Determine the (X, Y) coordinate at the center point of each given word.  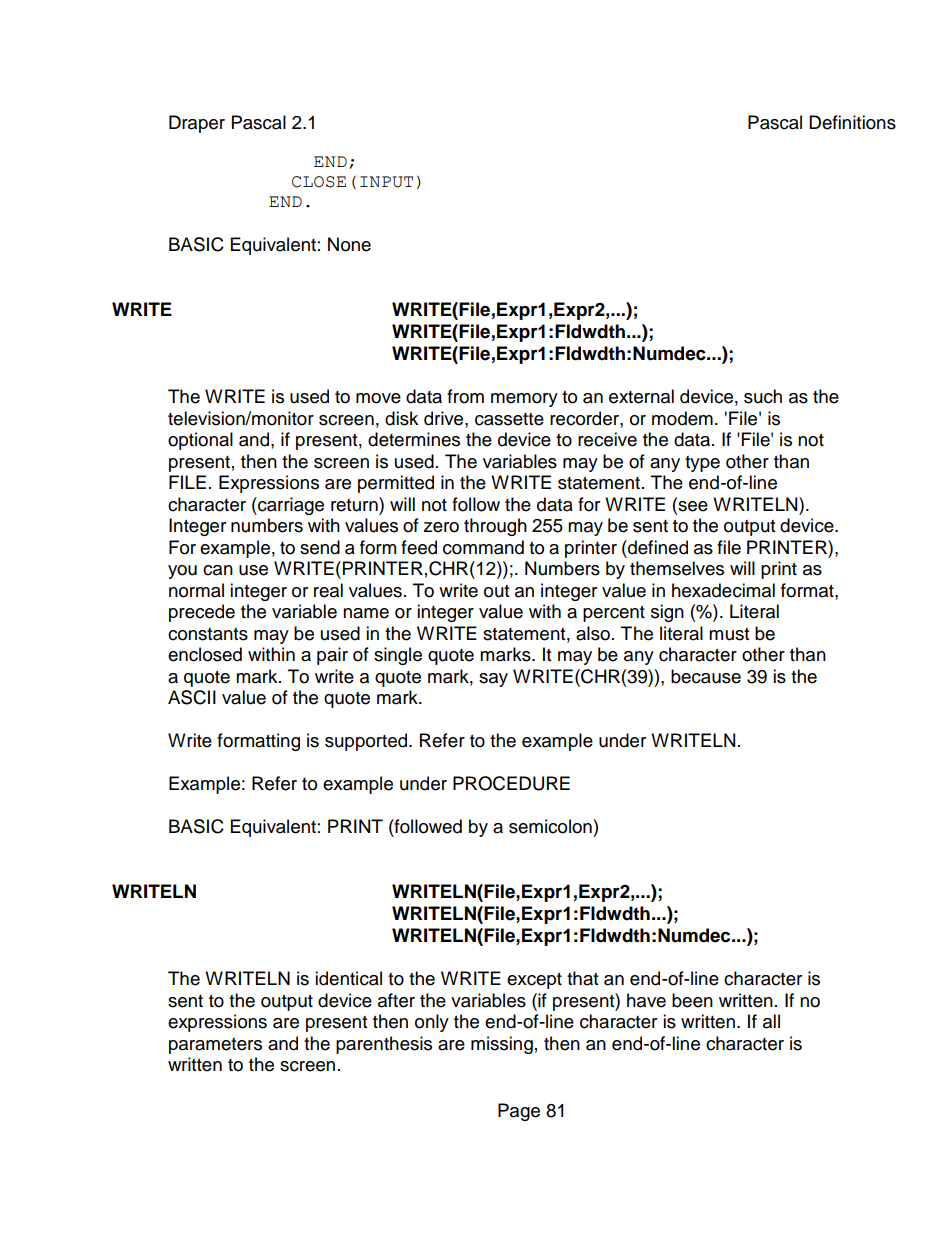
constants (208, 634)
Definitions (852, 122)
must (729, 634)
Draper (197, 124)
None (349, 244)
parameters (215, 1046)
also (593, 633)
